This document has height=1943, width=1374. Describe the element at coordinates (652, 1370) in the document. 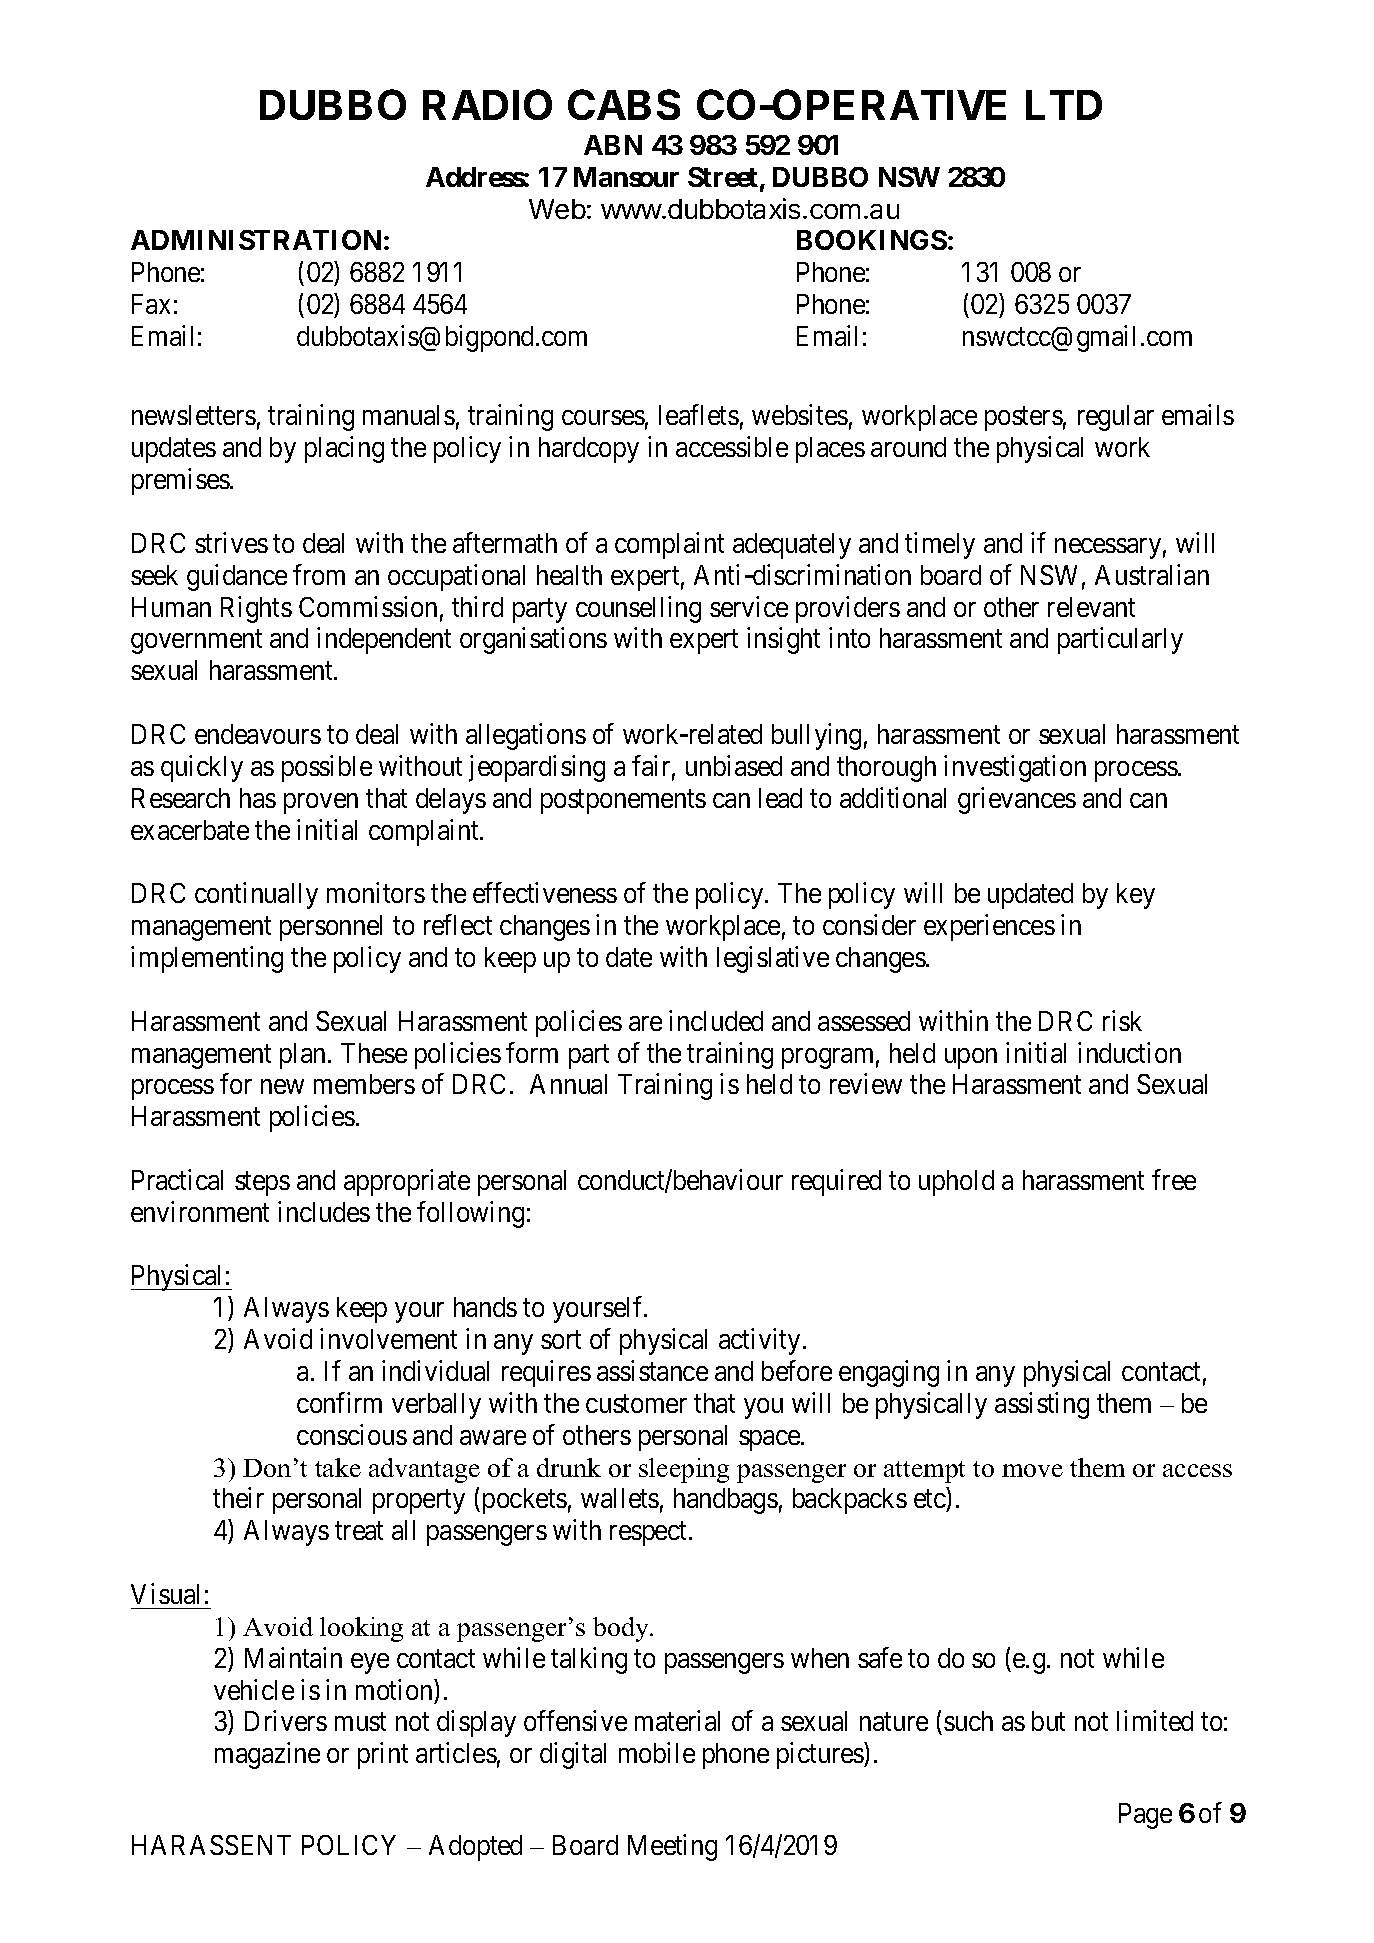

I see `assistance` at that location.
